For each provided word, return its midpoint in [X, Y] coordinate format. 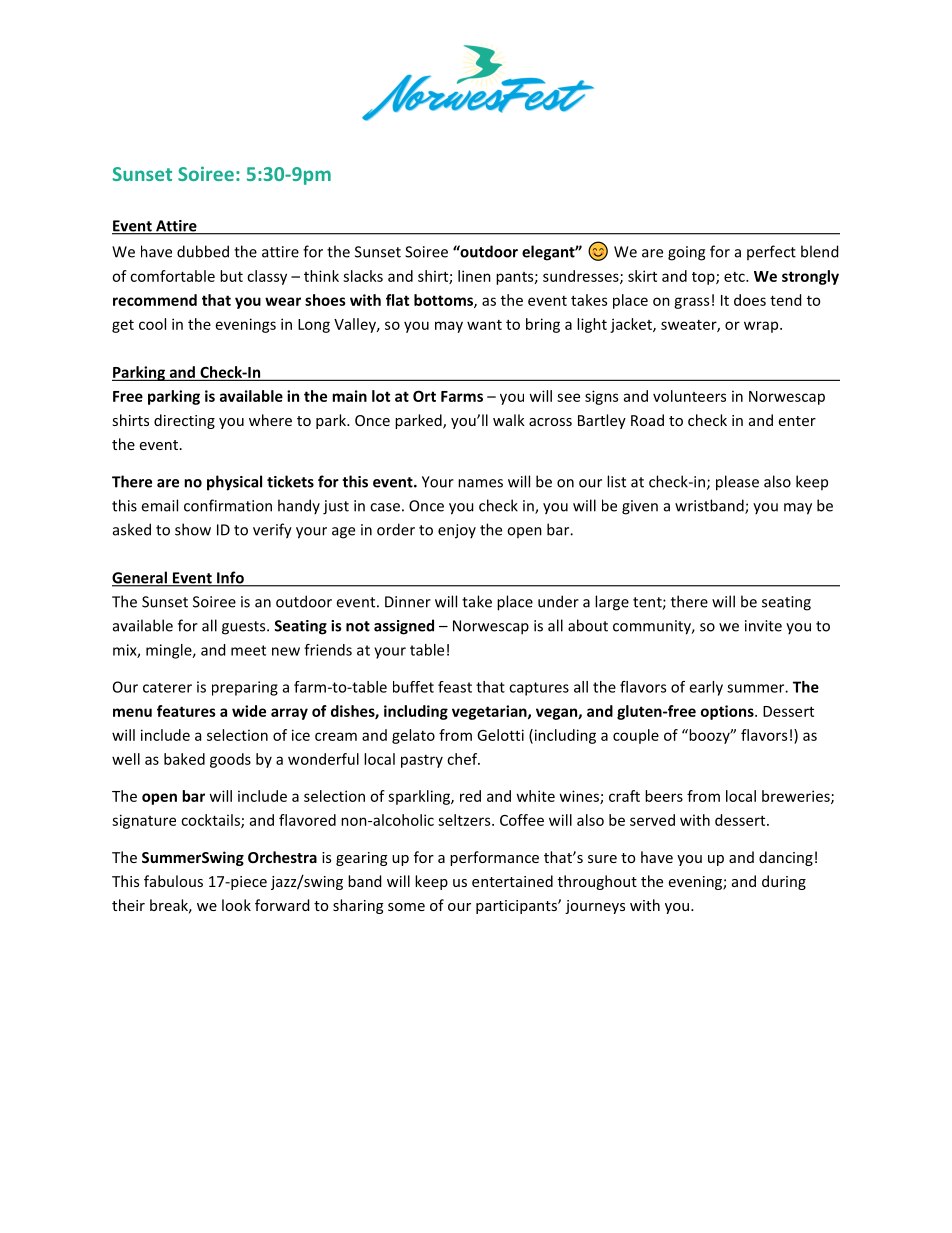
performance [494, 858]
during [784, 882]
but [231, 276]
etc [735, 277]
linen [474, 276]
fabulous [173, 881]
